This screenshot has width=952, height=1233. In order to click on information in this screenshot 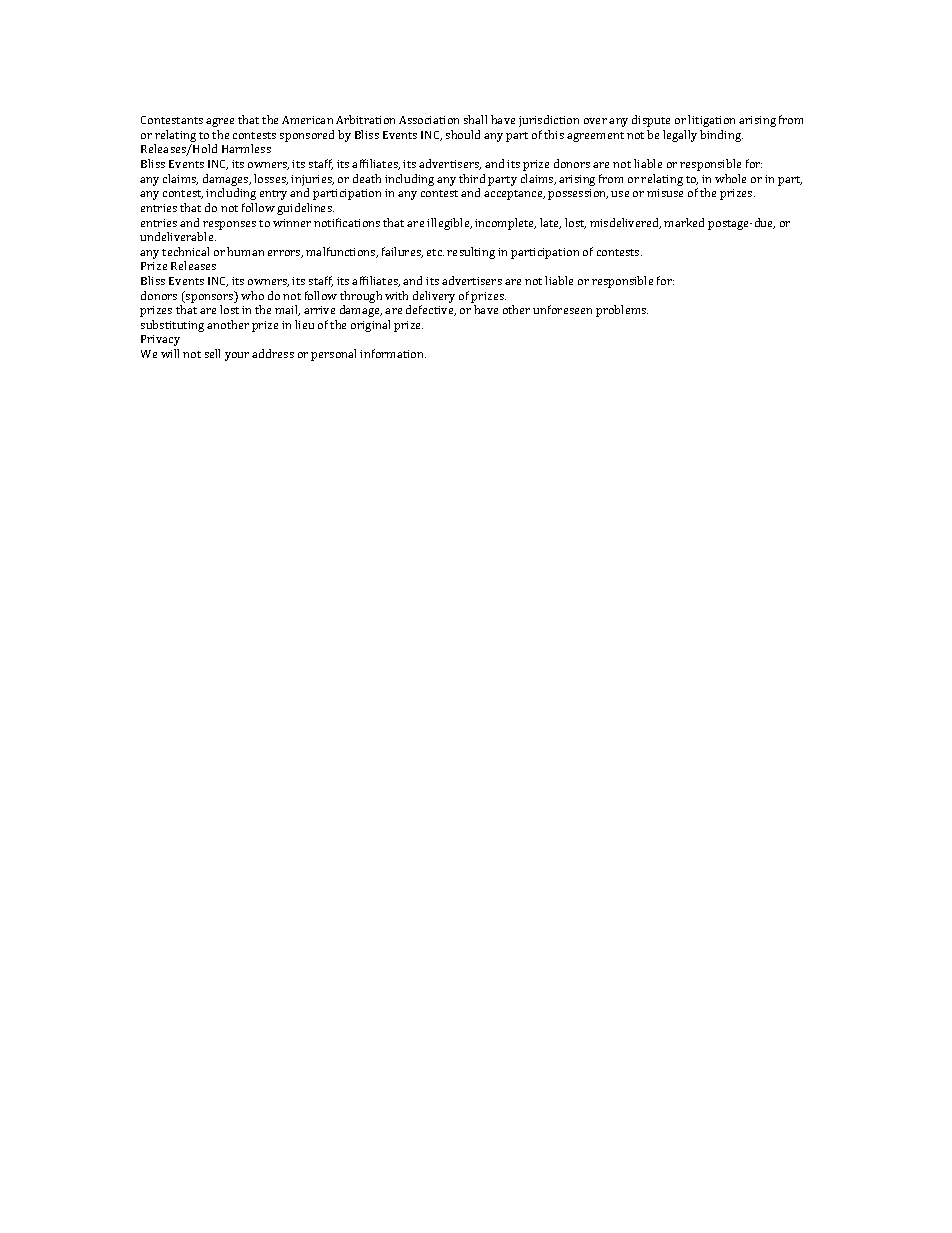, I will do `click(393, 353)`.
